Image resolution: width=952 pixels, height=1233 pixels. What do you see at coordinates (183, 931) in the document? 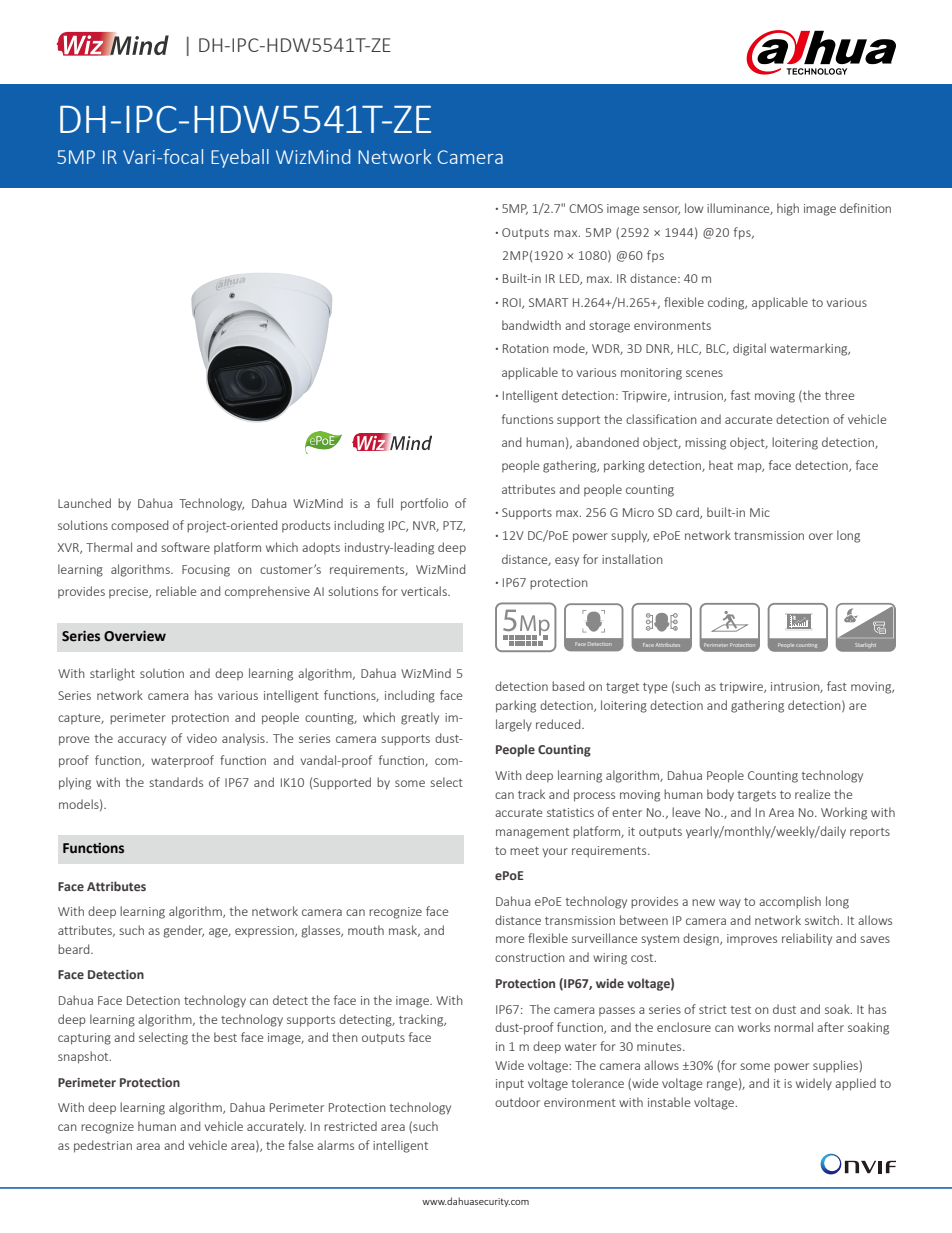
I see `gender` at bounding box center [183, 931].
